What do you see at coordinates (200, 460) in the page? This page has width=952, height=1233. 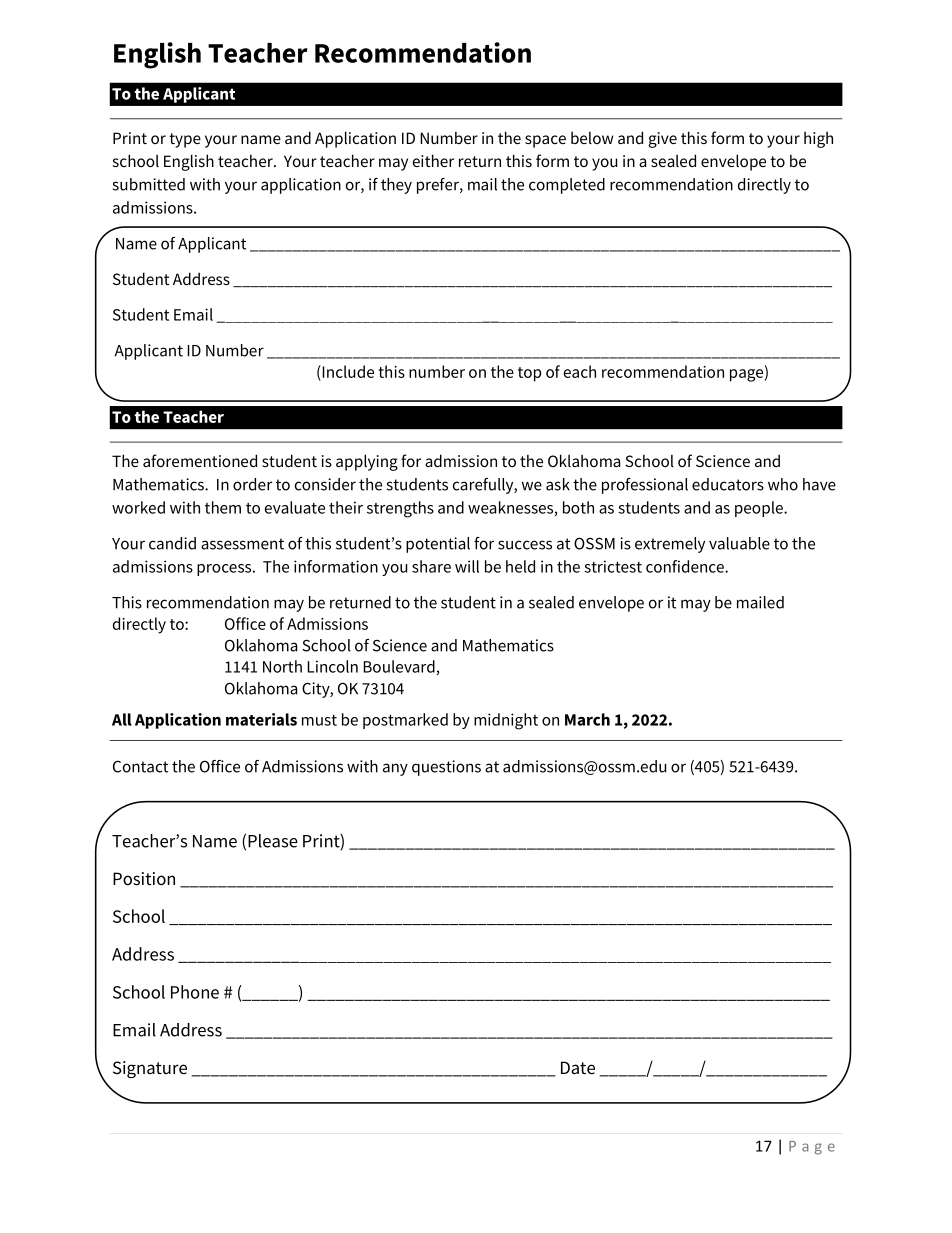 I see `aforementioned` at bounding box center [200, 460].
